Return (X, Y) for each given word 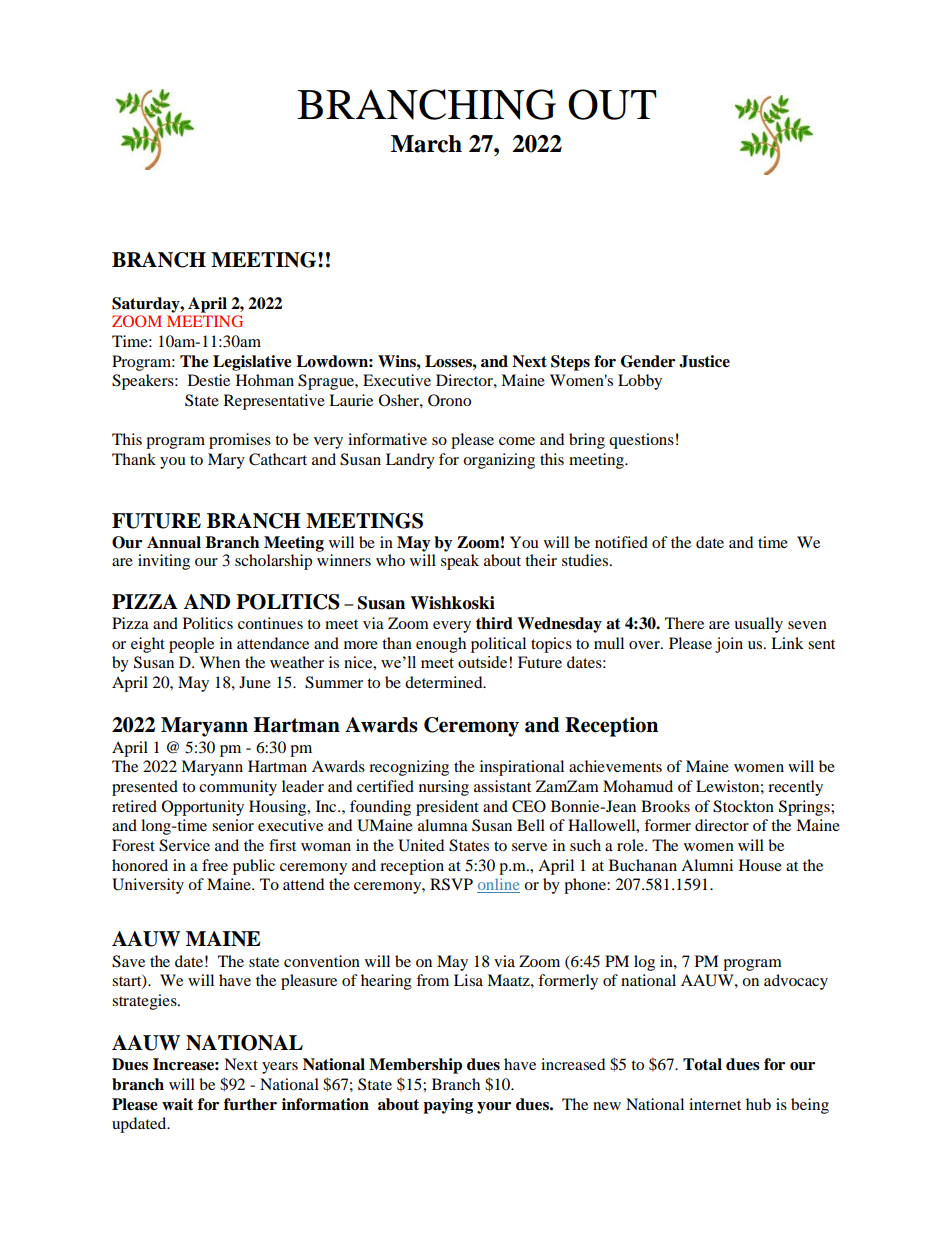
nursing (444, 788)
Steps (570, 363)
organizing (499, 461)
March (426, 144)
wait (178, 1104)
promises (240, 441)
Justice (704, 361)
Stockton (743, 806)
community (238, 788)
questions (641, 441)
